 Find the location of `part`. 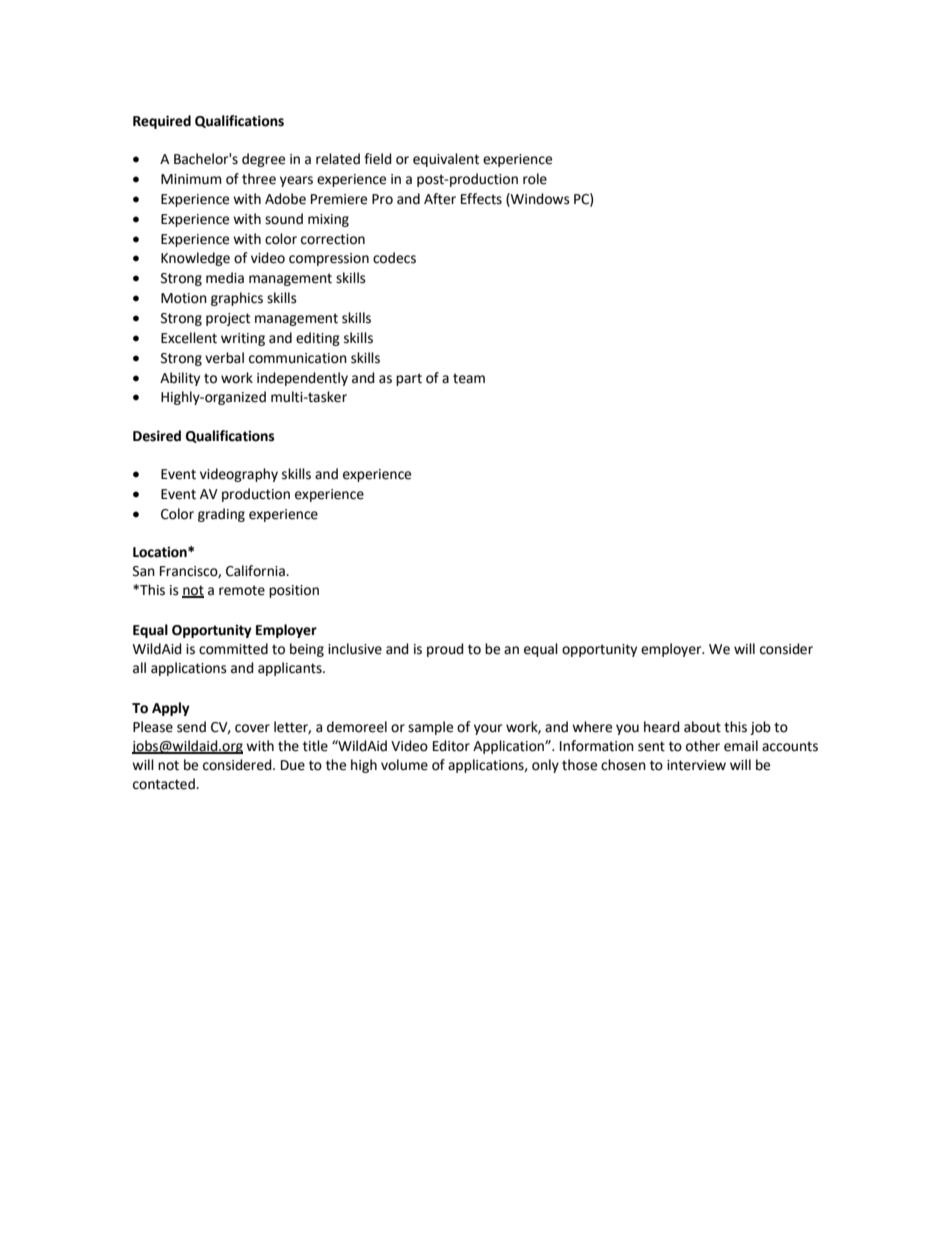

part is located at coordinates (409, 379).
